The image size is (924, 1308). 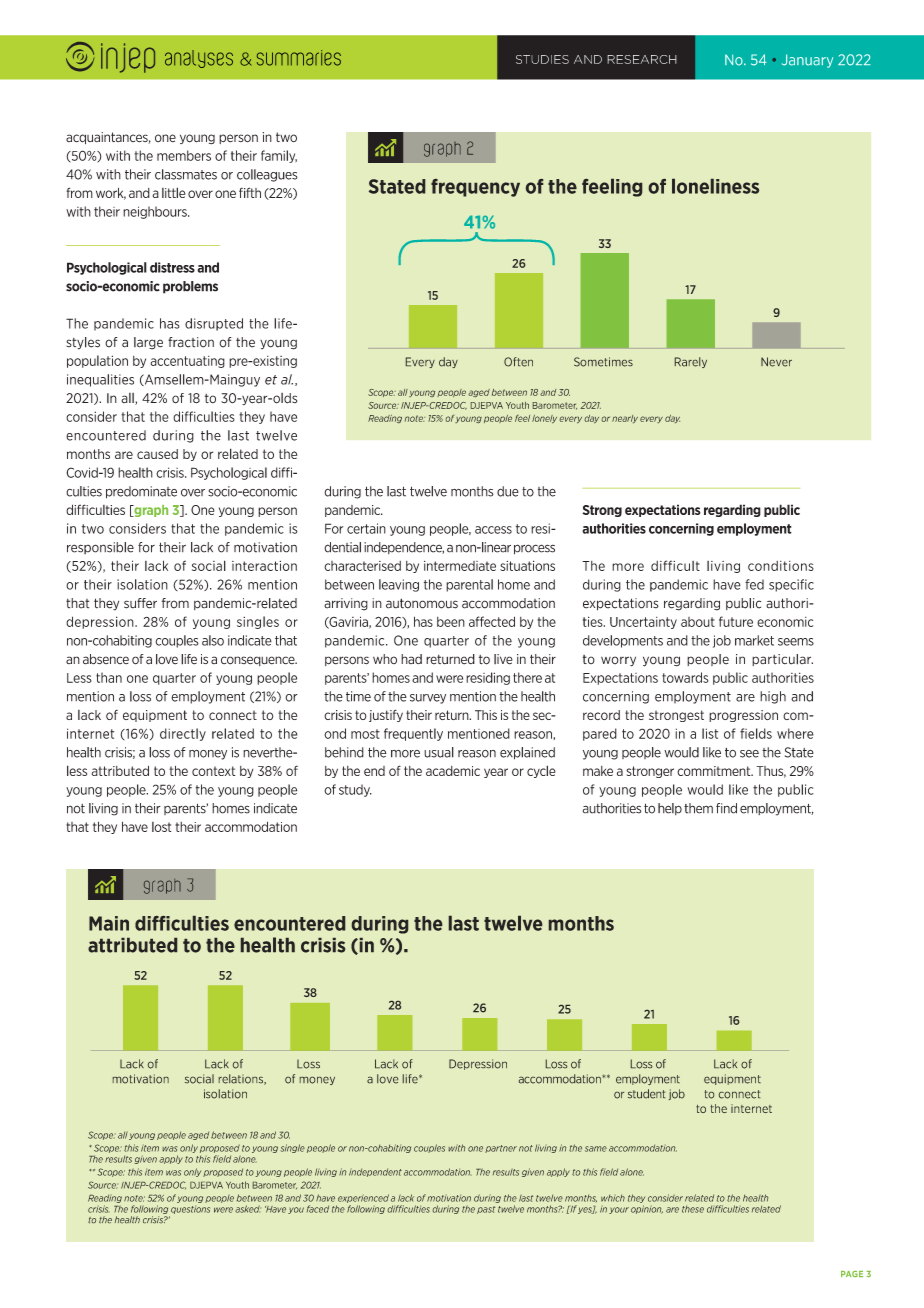 I want to click on these, so click(x=693, y=1209).
